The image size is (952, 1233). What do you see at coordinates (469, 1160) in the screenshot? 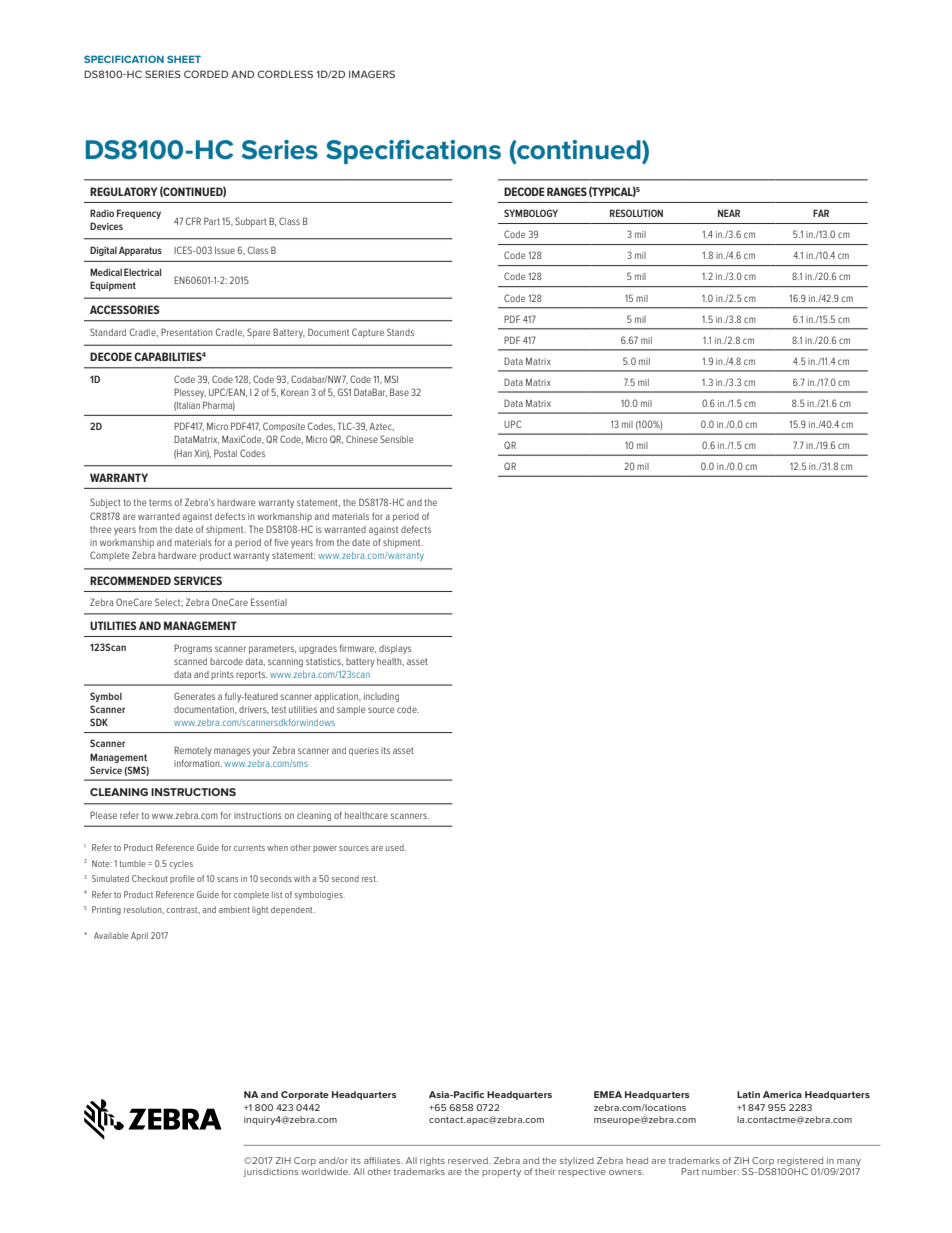
I see `reserved` at bounding box center [469, 1160].
